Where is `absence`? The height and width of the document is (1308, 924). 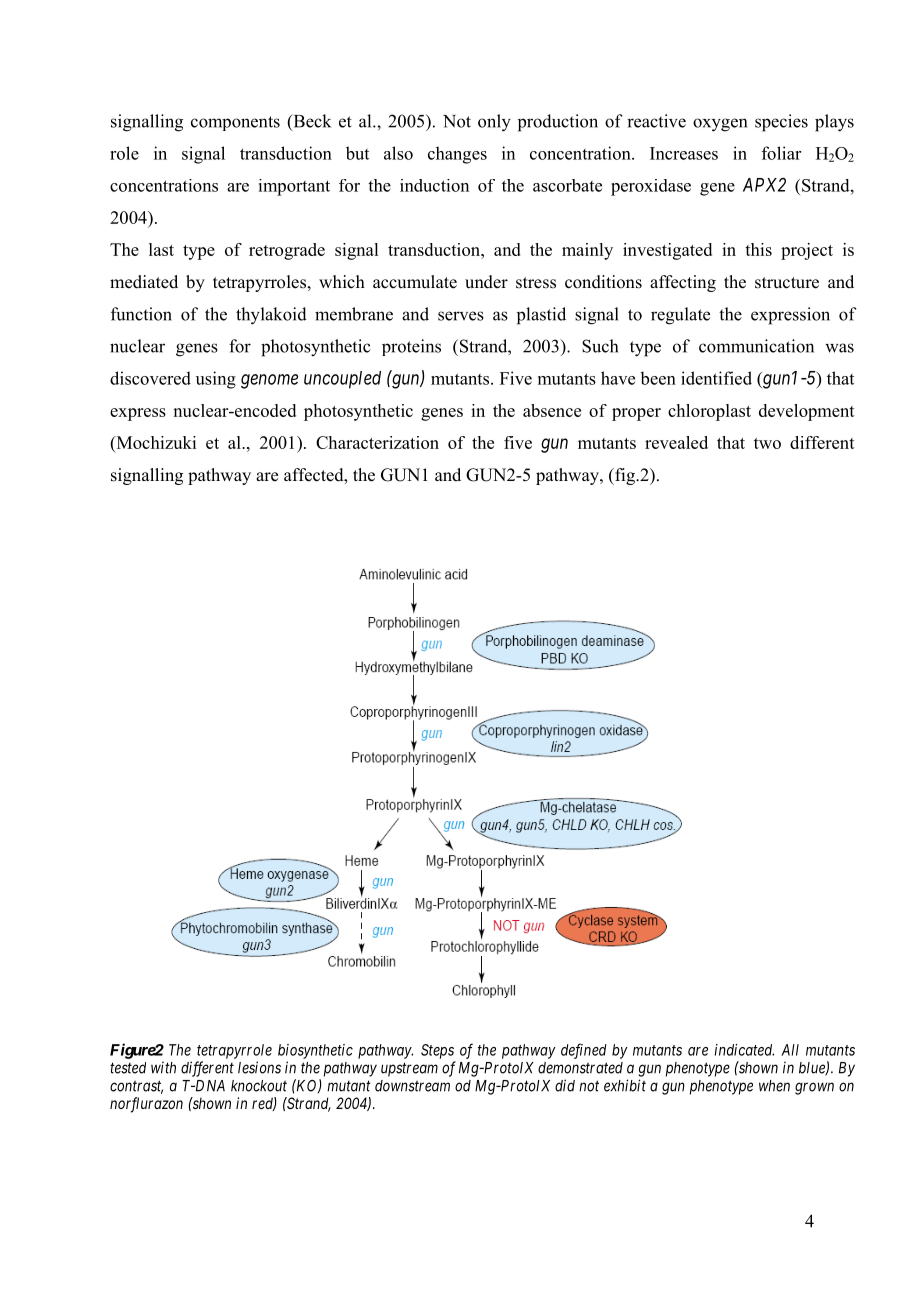
absence is located at coordinates (552, 410).
